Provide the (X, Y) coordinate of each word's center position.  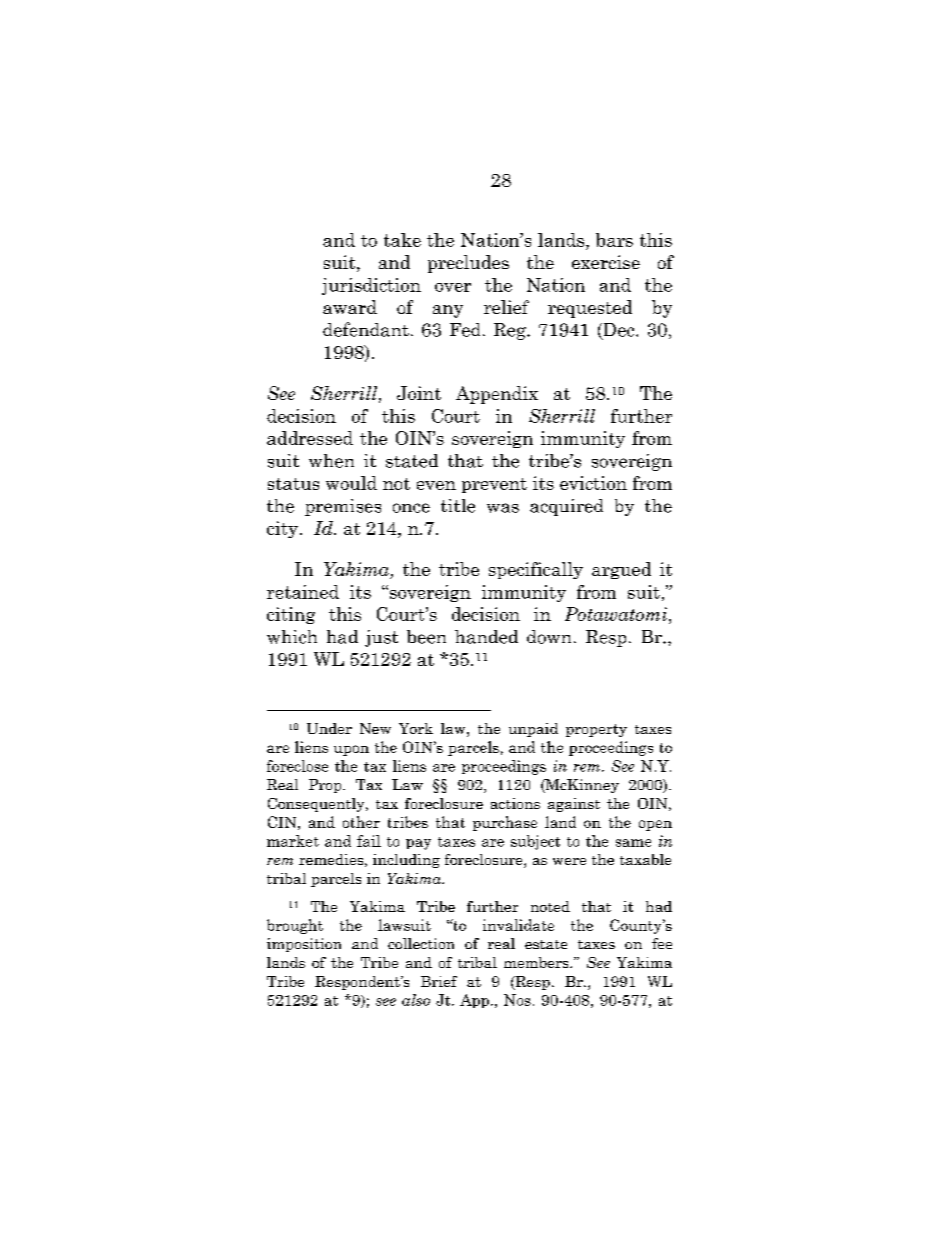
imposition (304, 945)
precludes (468, 264)
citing (291, 615)
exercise (606, 262)
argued (621, 570)
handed (486, 637)
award (350, 307)
